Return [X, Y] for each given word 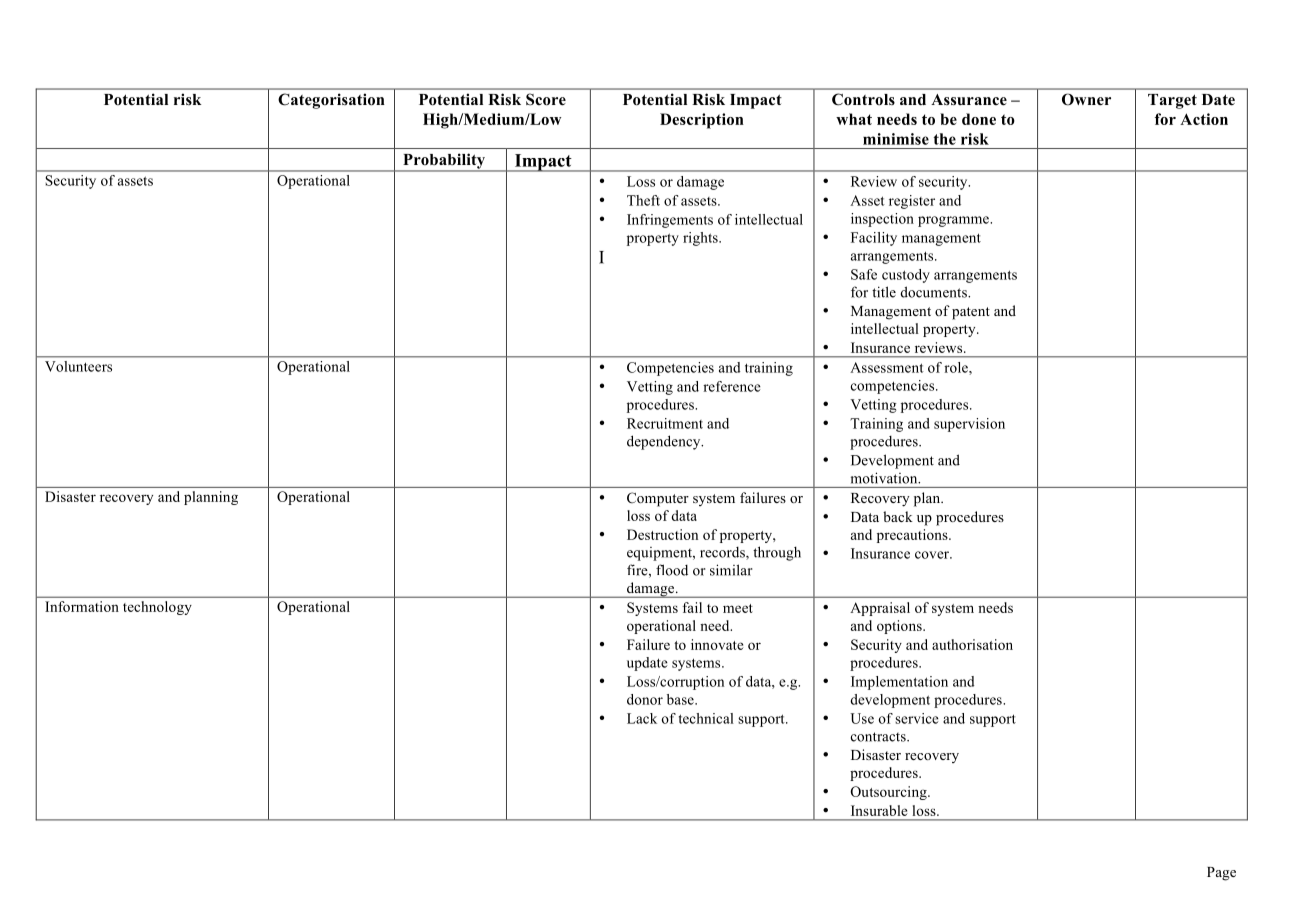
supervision [969, 425]
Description [702, 121]
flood [672, 570]
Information [82, 606]
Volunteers [78, 366]
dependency [665, 442]
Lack [642, 718]
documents [935, 292]
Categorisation [331, 101]
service [917, 718]
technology [157, 608]
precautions [913, 536]
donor [645, 699]
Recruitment [665, 423]
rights [701, 239]
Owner [1086, 99]
